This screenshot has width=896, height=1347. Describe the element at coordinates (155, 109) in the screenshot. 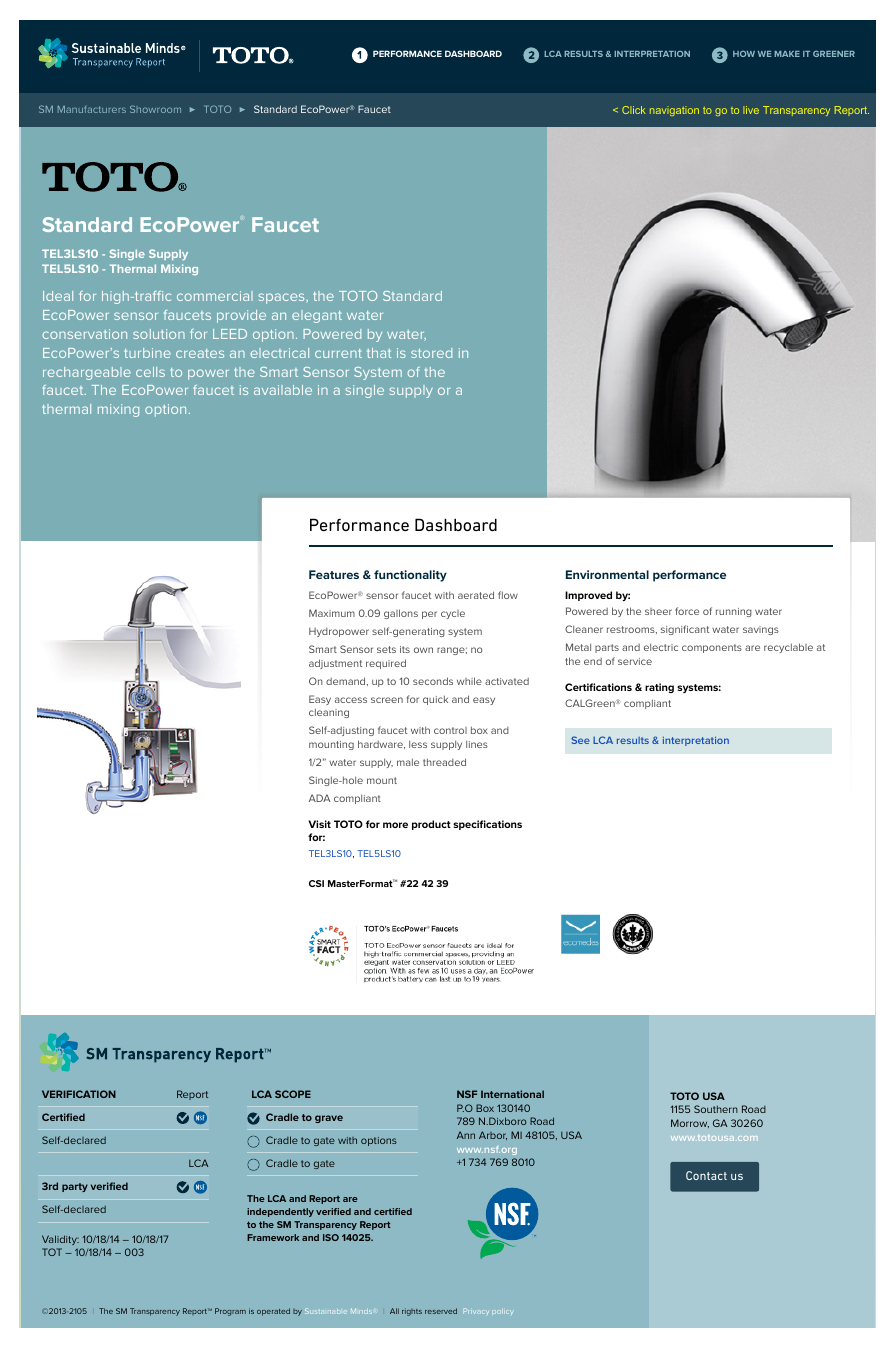

I see `Showroom` at that location.
